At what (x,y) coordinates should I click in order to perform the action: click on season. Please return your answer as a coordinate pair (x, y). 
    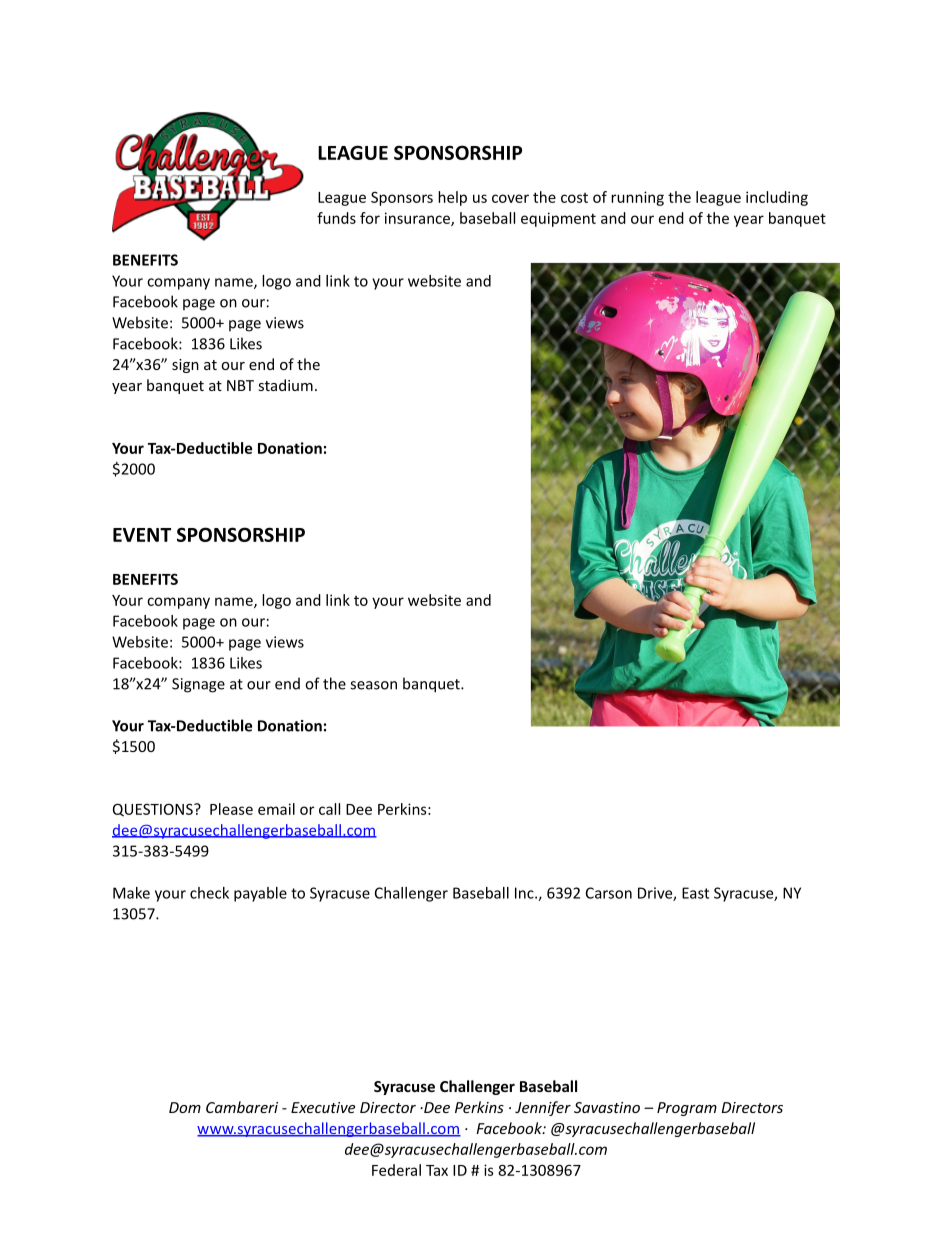
    Looking at the image, I should click on (373, 685).
